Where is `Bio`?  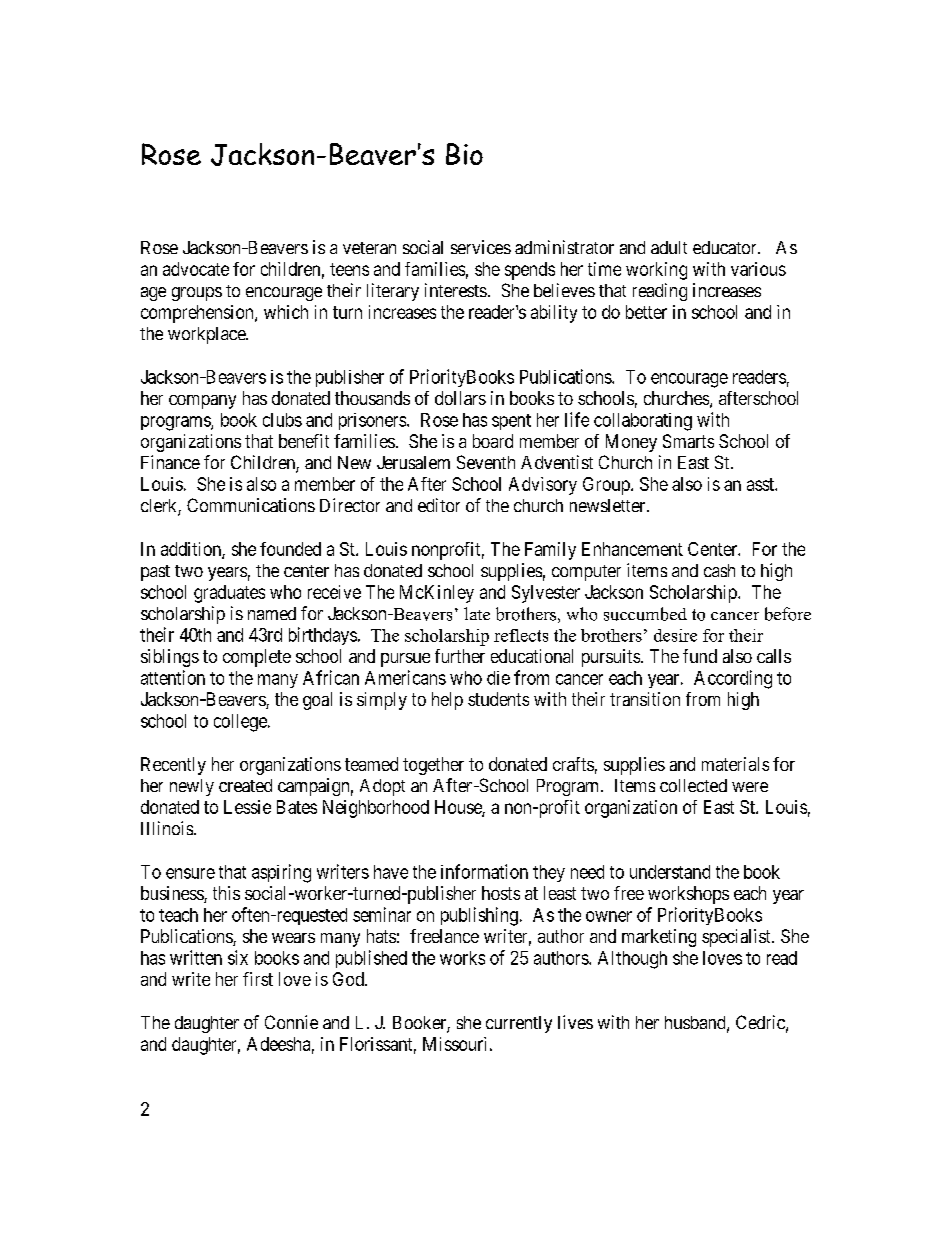
Bio is located at coordinates (464, 154).
